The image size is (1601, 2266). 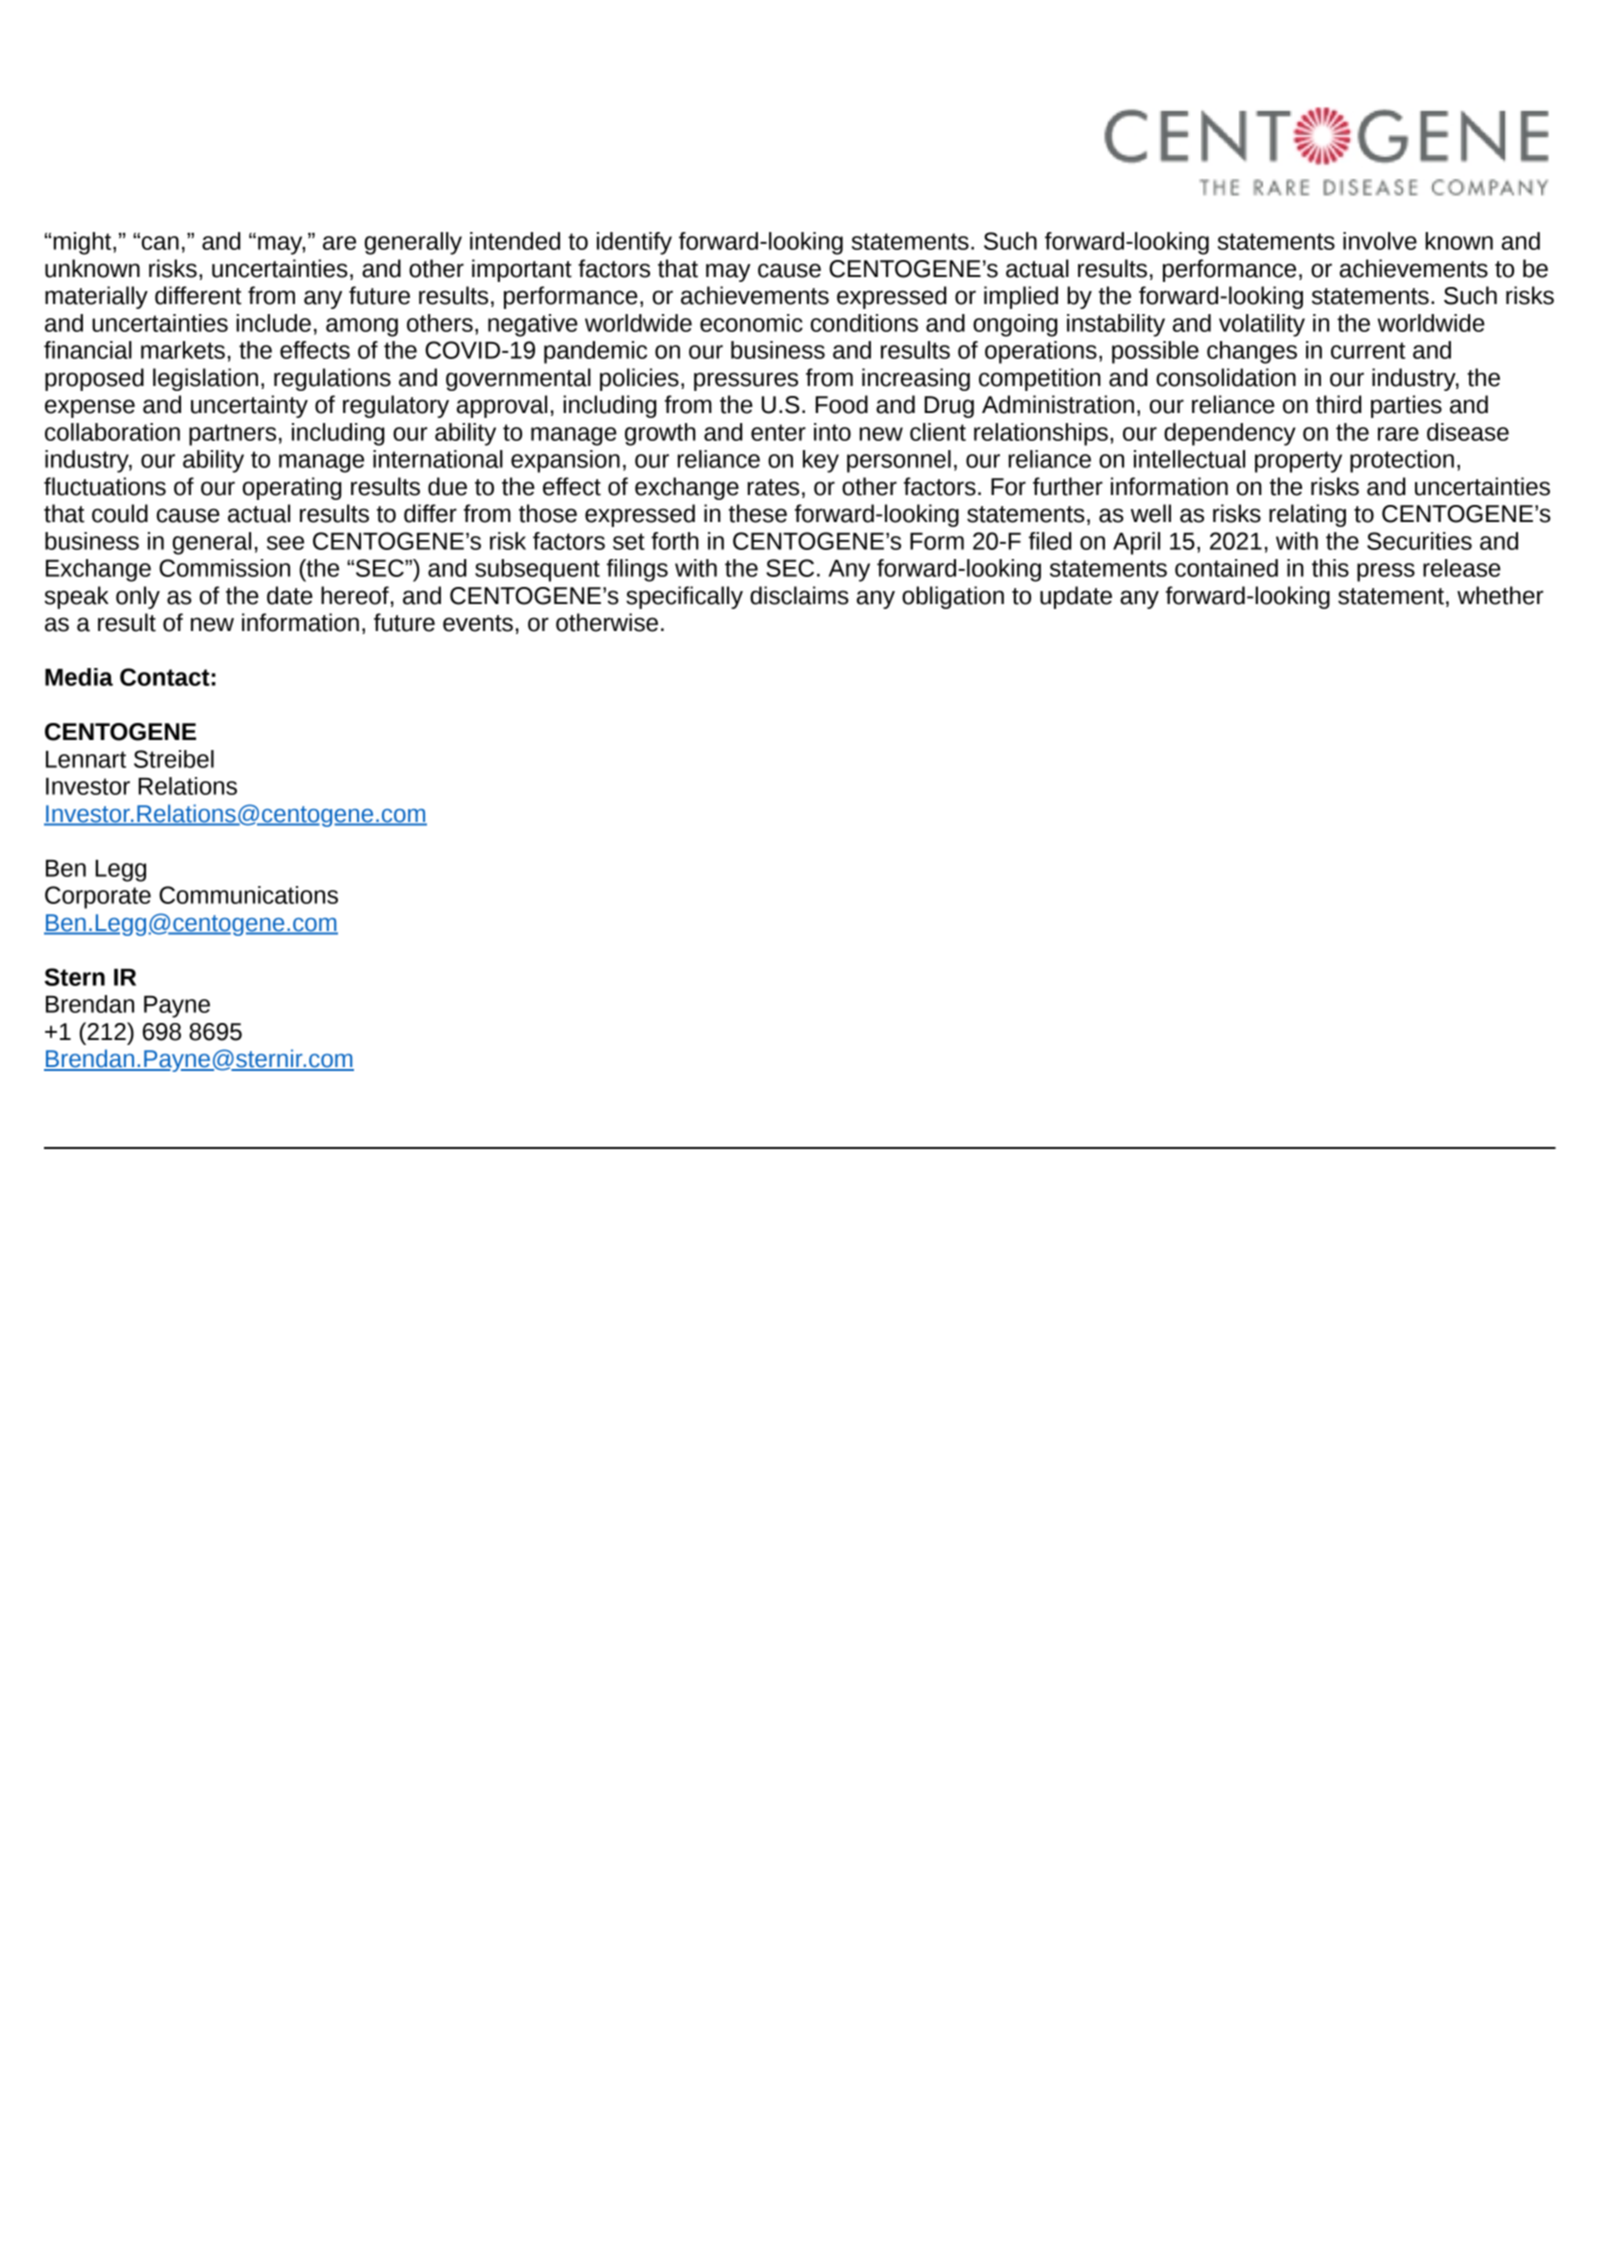 What do you see at coordinates (841, 404) in the page?
I see `Food` at bounding box center [841, 404].
